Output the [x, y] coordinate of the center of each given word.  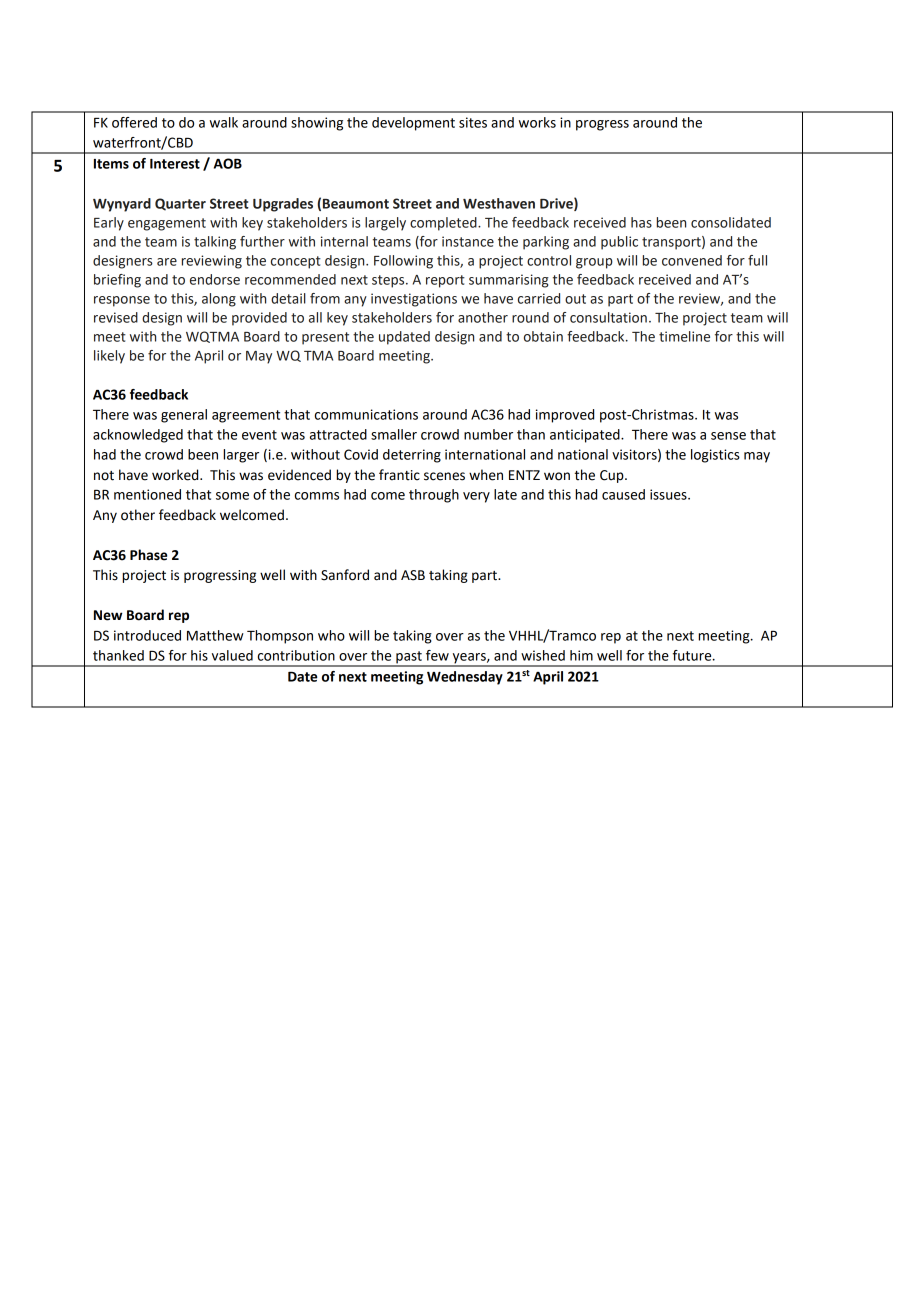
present [325, 338]
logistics [715, 456]
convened [692, 260]
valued [232, 655]
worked [176, 475]
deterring [412, 456]
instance [468, 241]
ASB [413, 575]
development [413, 124]
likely [109, 357]
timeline [684, 336]
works [537, 122]
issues [669, 494]
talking [215, 243]
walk [224, 122]
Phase [148, 555]
